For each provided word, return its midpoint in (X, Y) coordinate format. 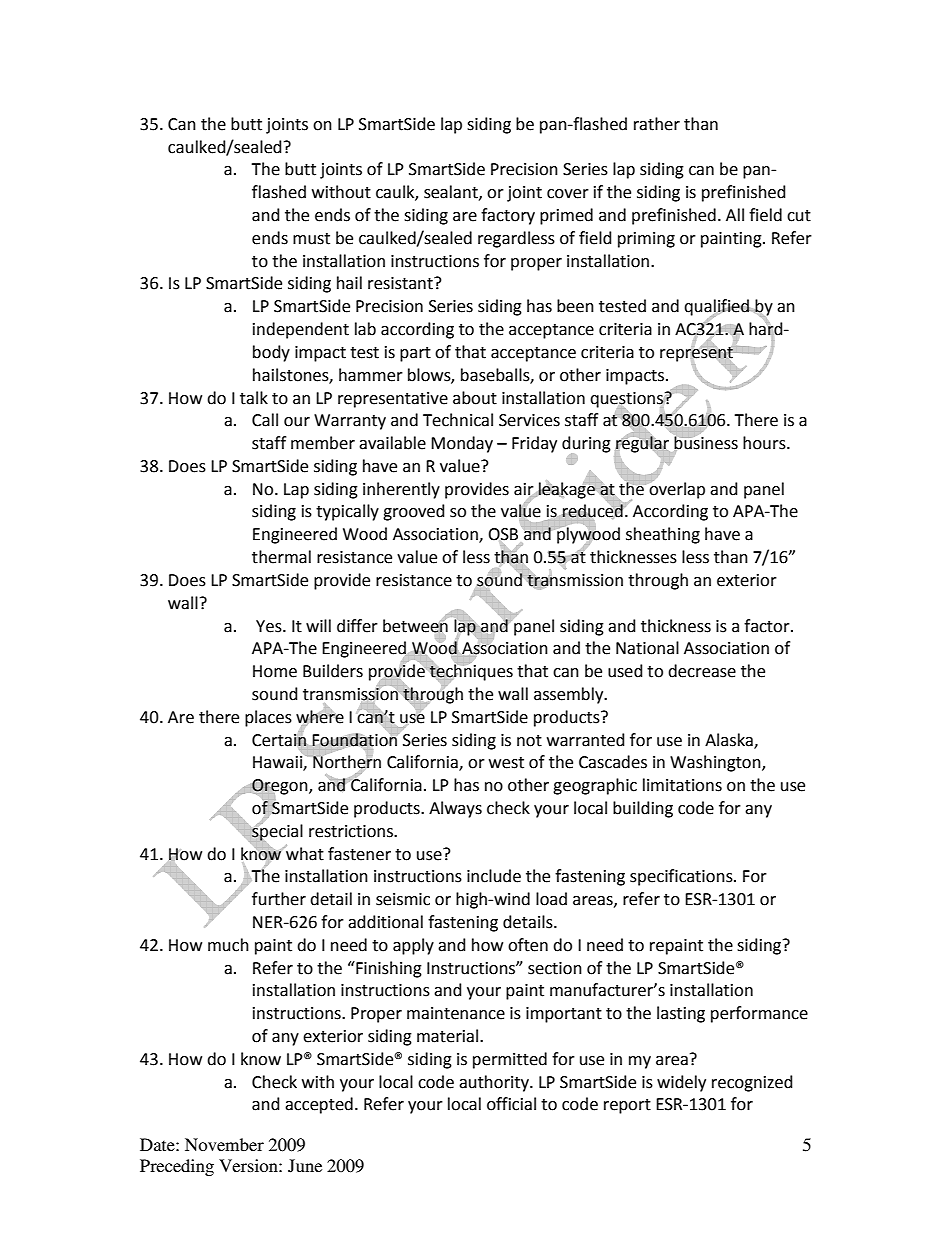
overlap (676, 489)
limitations (682, 785)
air (525, 490)
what (304, 852)
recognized (752, 1083)
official (511, 1104)
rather (657, 124)
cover (568, 194)
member (323, 443)
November (224, 1144)
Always (455, 809)
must (311, 239)
